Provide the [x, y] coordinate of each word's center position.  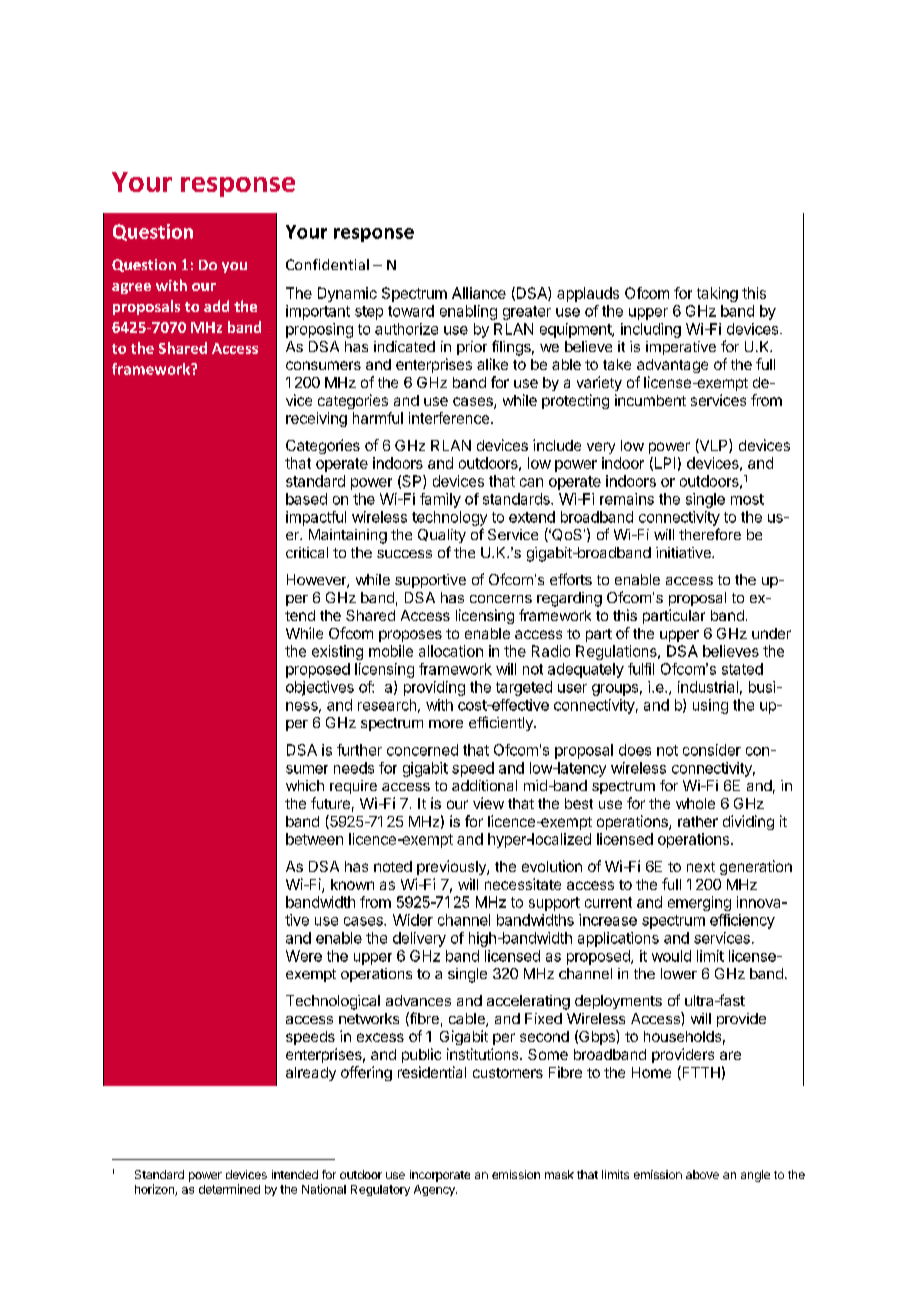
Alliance [479, 293]
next [701, 867]
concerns [501, 599]
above [702, 1174]
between [314, 839]
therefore [710, 534]
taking [717, 294]
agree [131, 288]
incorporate [440, 1176]
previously [452, 867]
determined [229, 1189]
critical [307, 552]
